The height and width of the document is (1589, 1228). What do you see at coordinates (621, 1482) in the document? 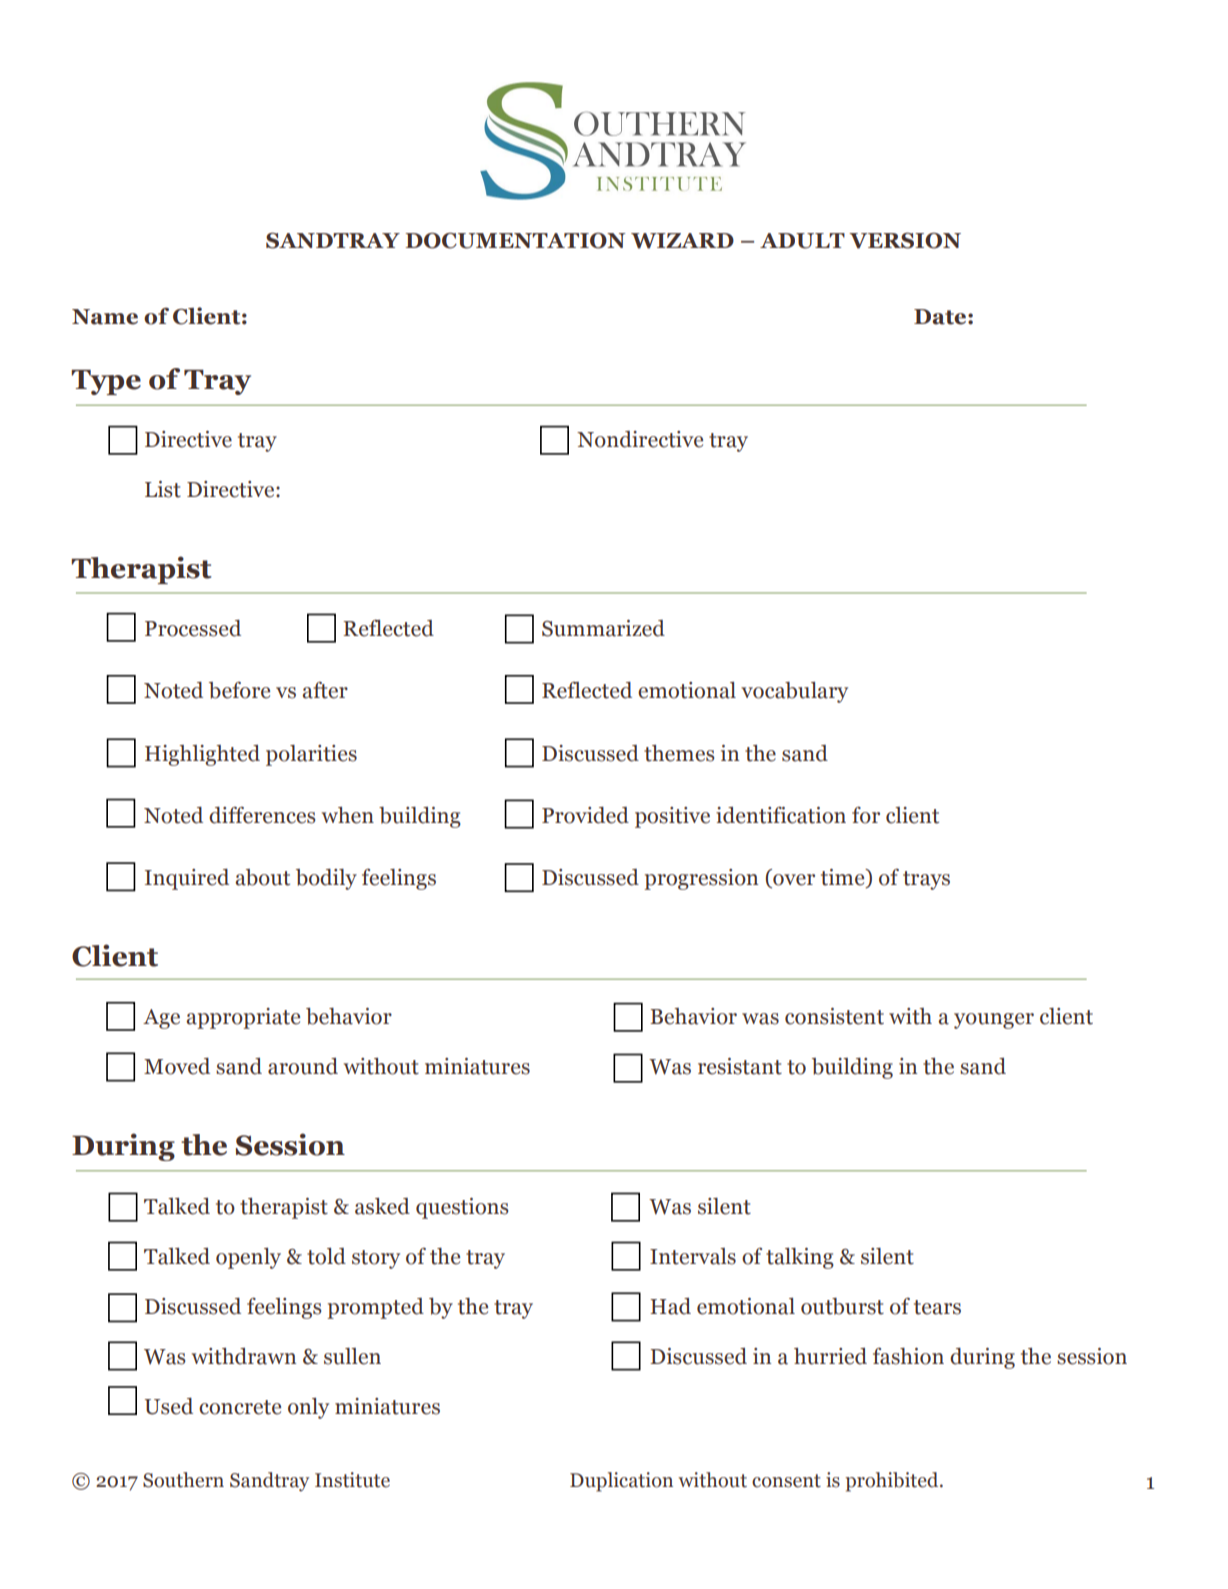
I see `Duplication` at bounding box center [621, 1482].
